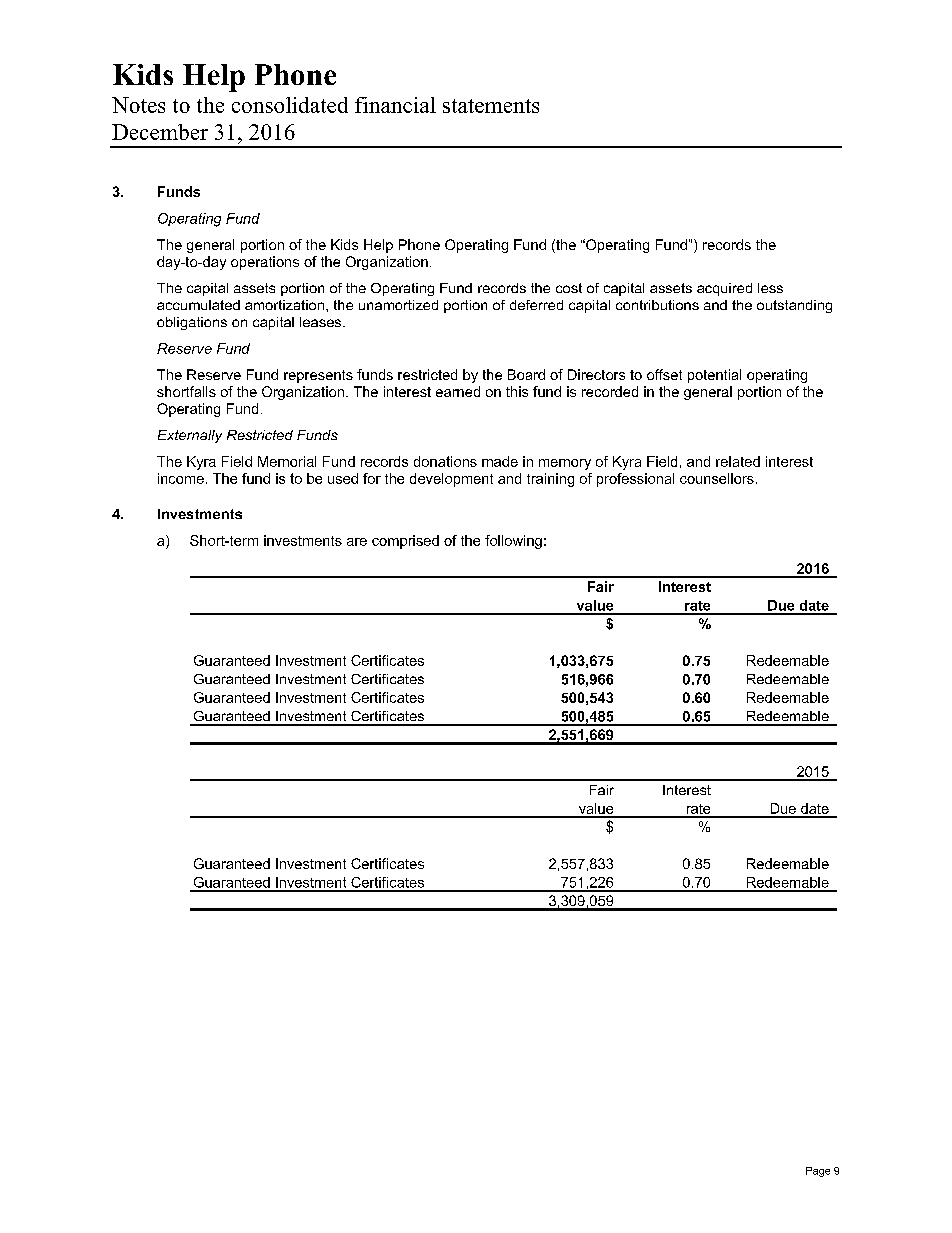 This screenshot has height=1233, width=952. I want to click on Page, so click(818, 1172).
